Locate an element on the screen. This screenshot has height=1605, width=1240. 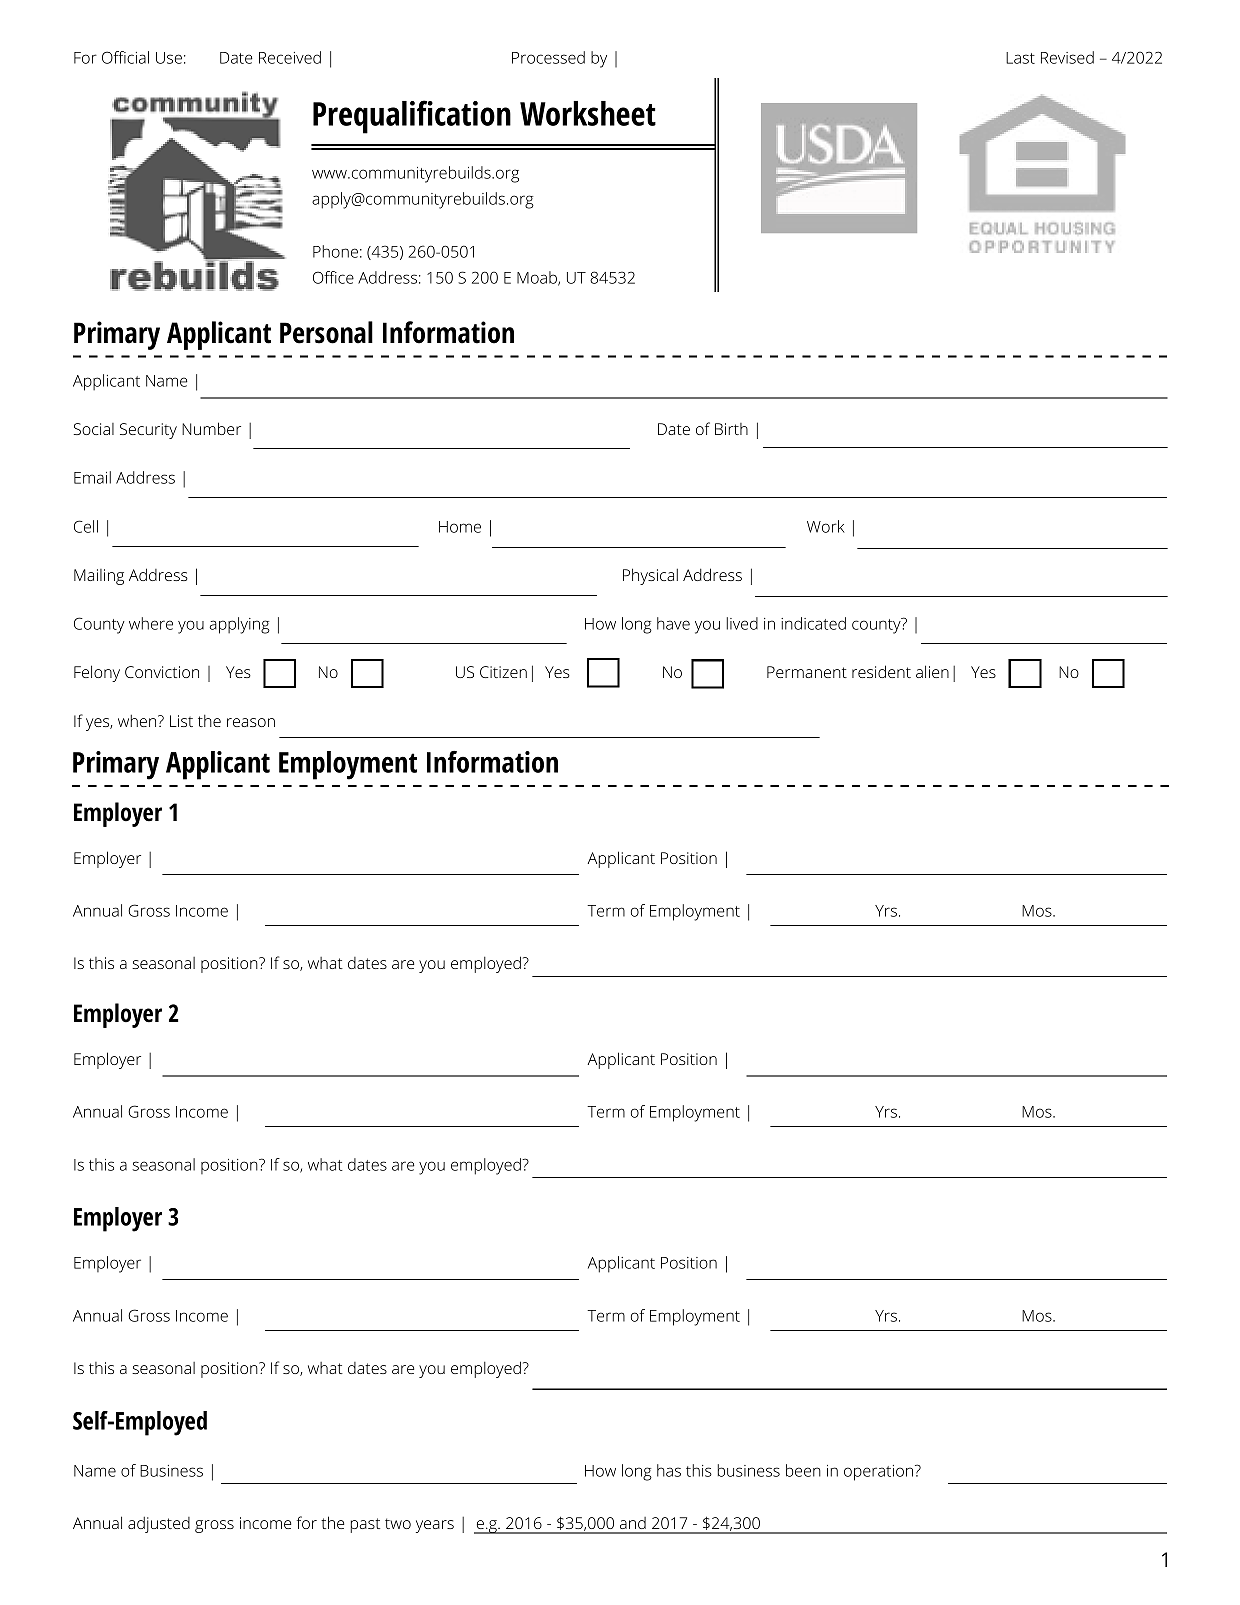
alien is located at coordinates (932, 671).
